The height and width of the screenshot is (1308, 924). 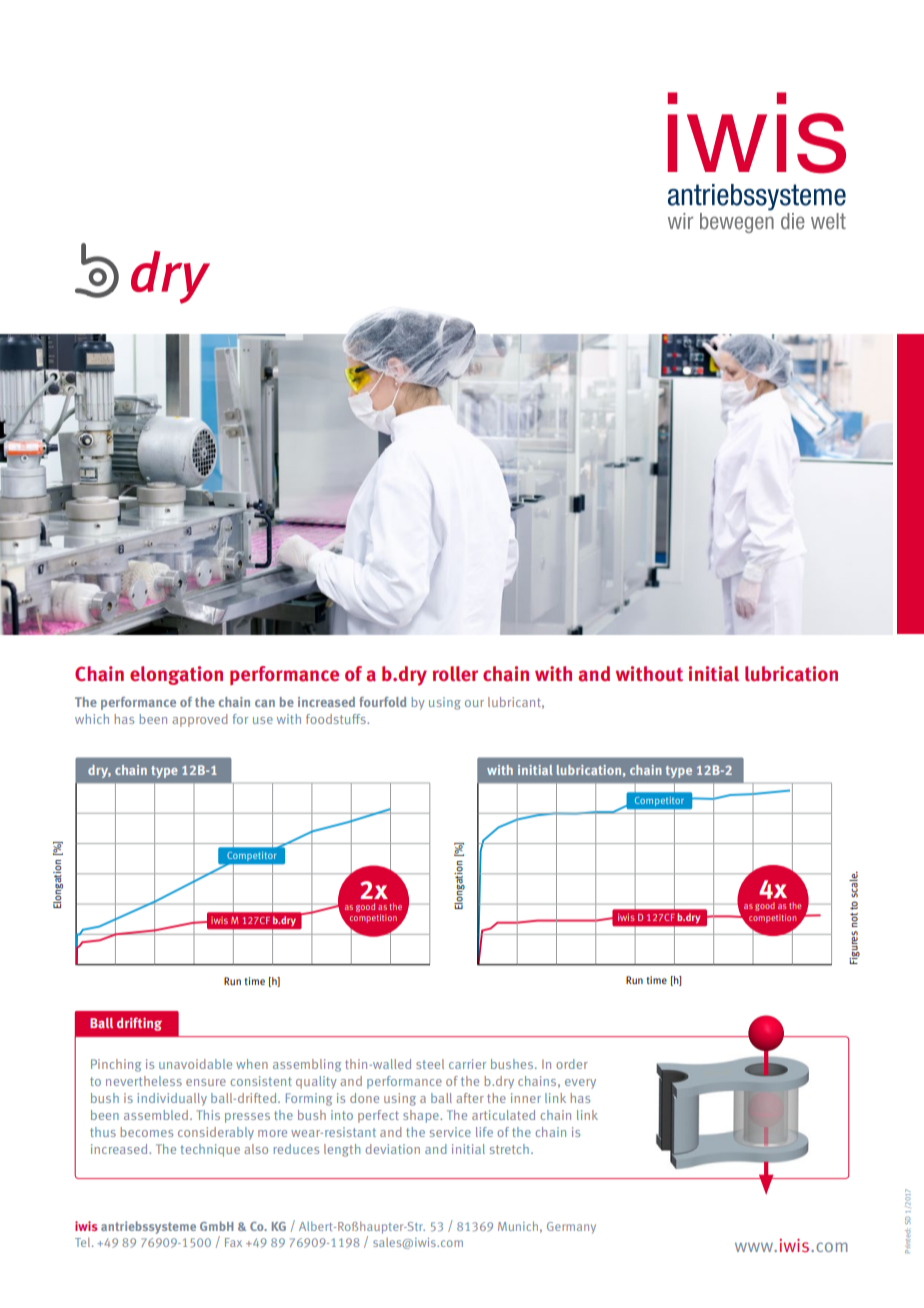 What do you see at coordinates (307, 1065) in the screenshot?
I see `assembling` at bounding box center [307, 1065].
